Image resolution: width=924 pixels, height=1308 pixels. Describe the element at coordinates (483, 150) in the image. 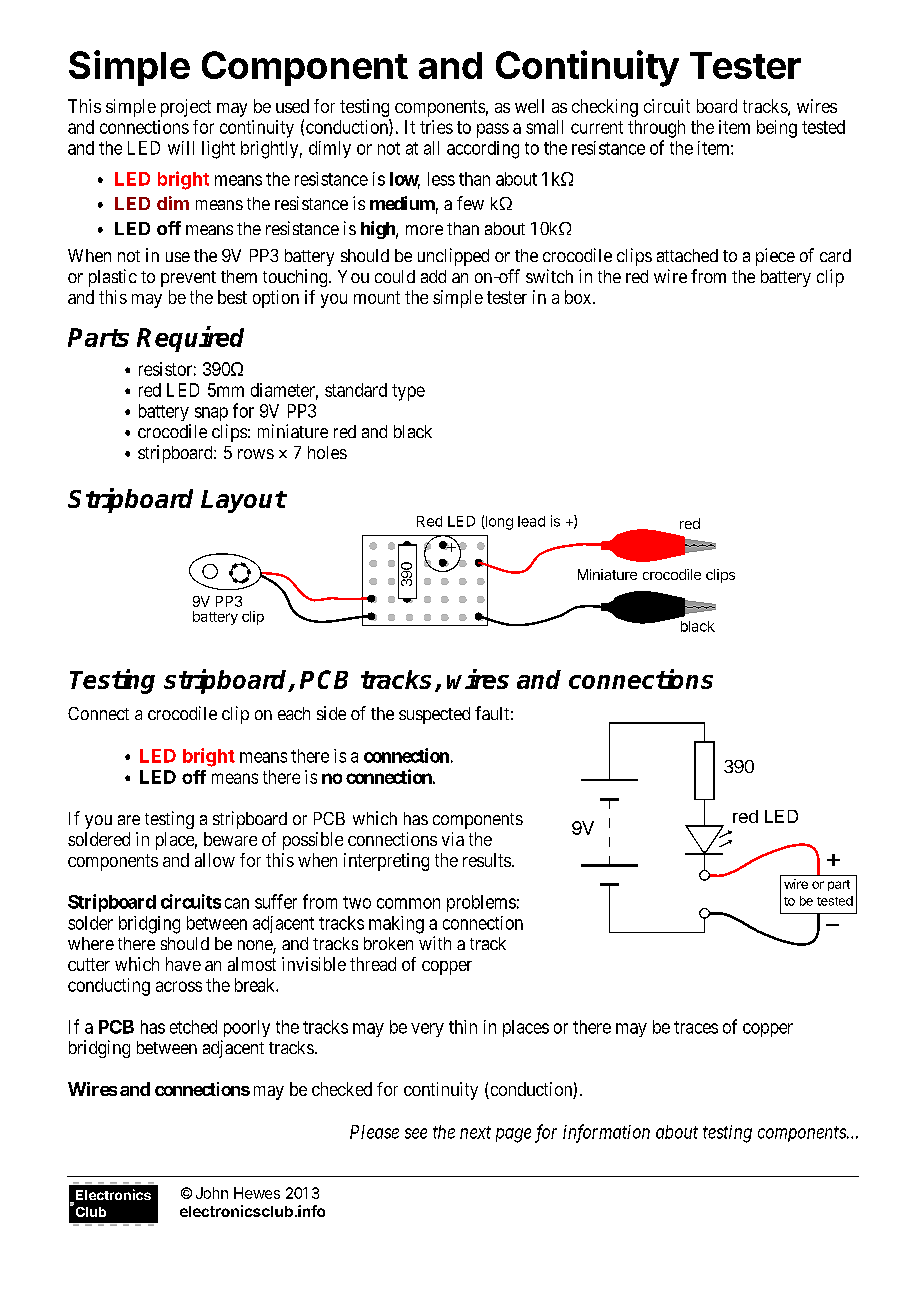

I see `according` at that location.
